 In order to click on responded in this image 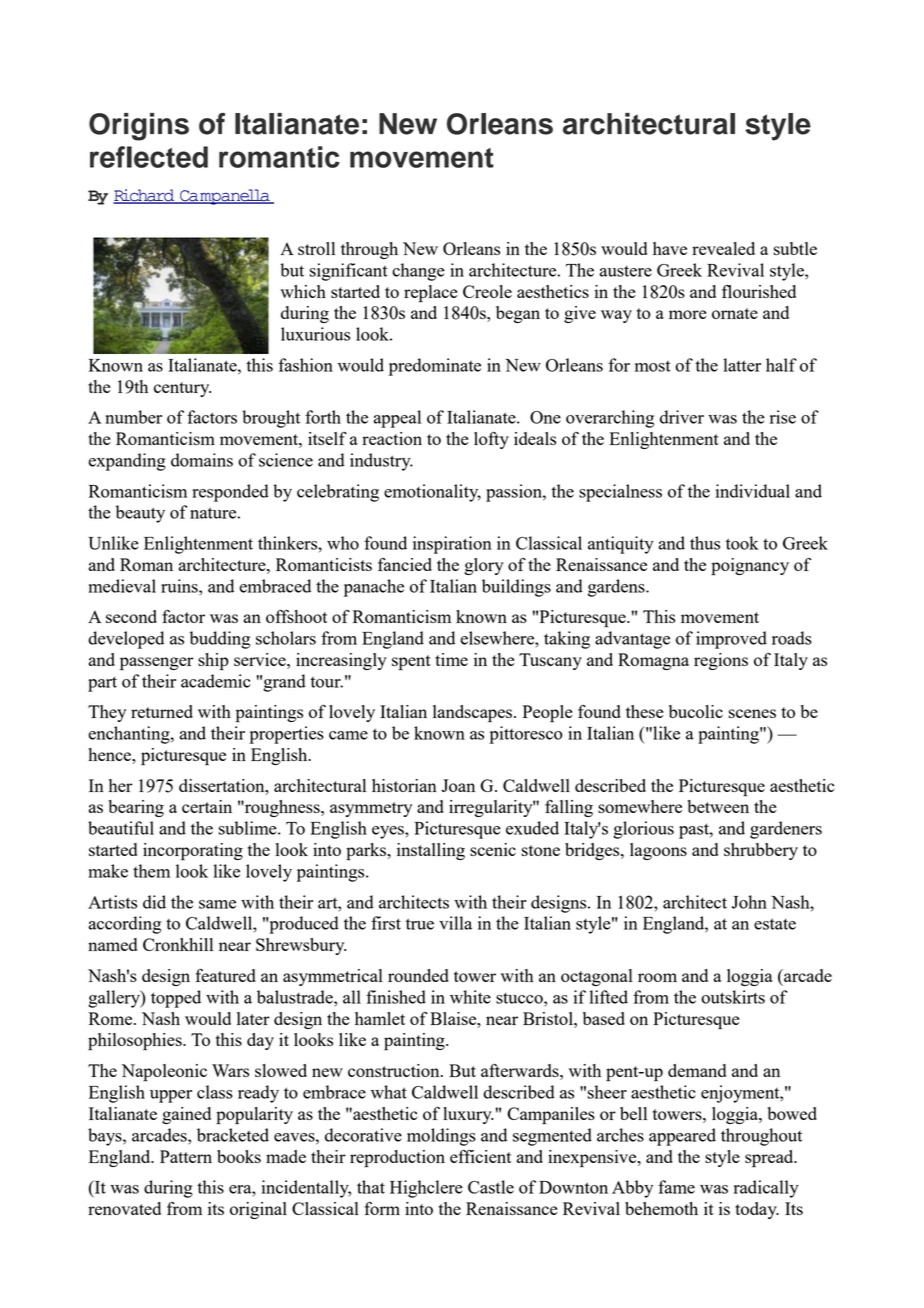, I will do `click(230, 493)`.
